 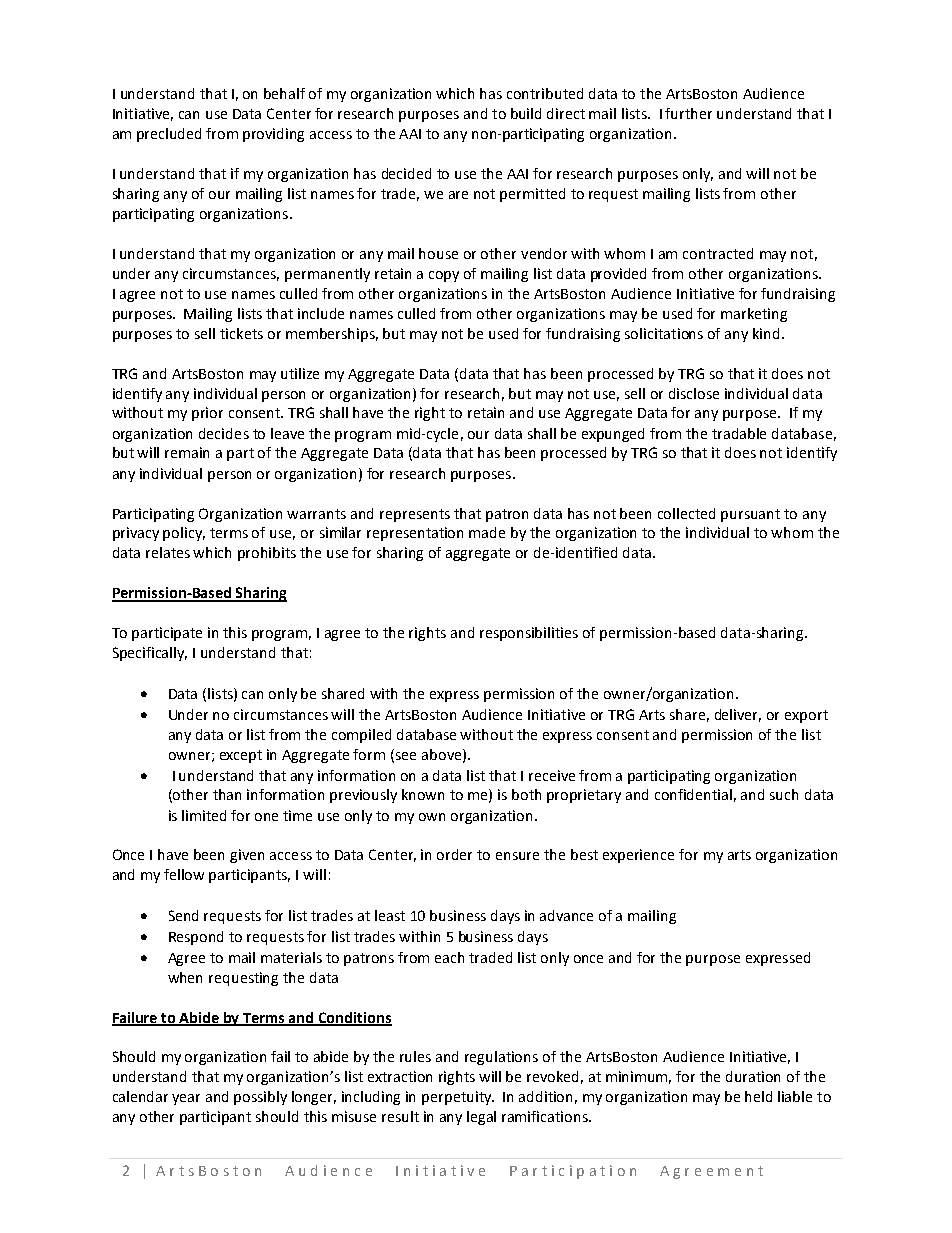 I want to click on copy, so click(x=444, y=276).
